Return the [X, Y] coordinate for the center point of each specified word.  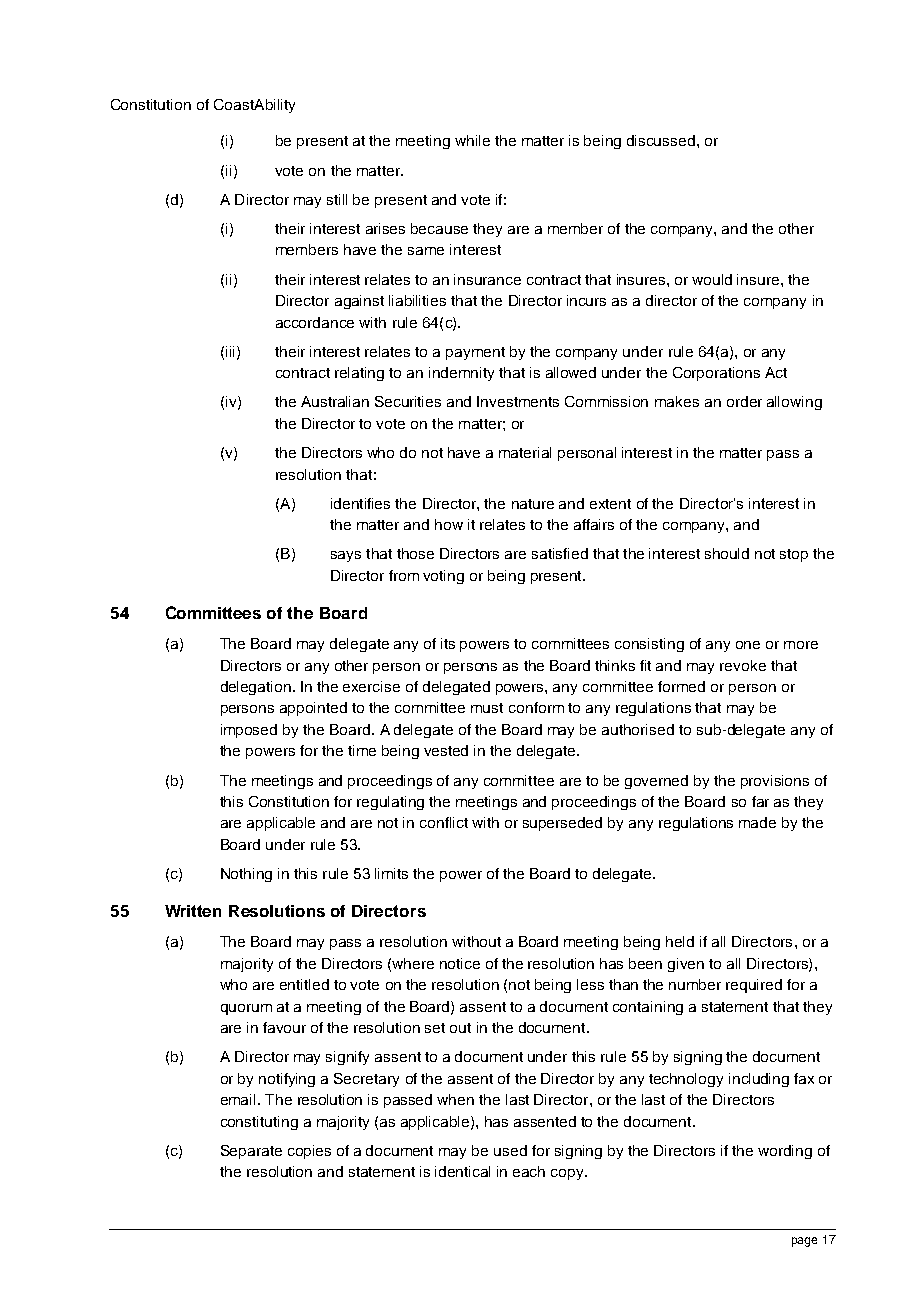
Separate [251, 1152]
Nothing [246, 875]
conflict [444, 822]
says [346, 556]
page [804, 1242]
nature [533, 504]
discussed [662, 140]
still [337, 199]
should [727, 553]
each [529, 1171]
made [757, 822]
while [472, 140]
